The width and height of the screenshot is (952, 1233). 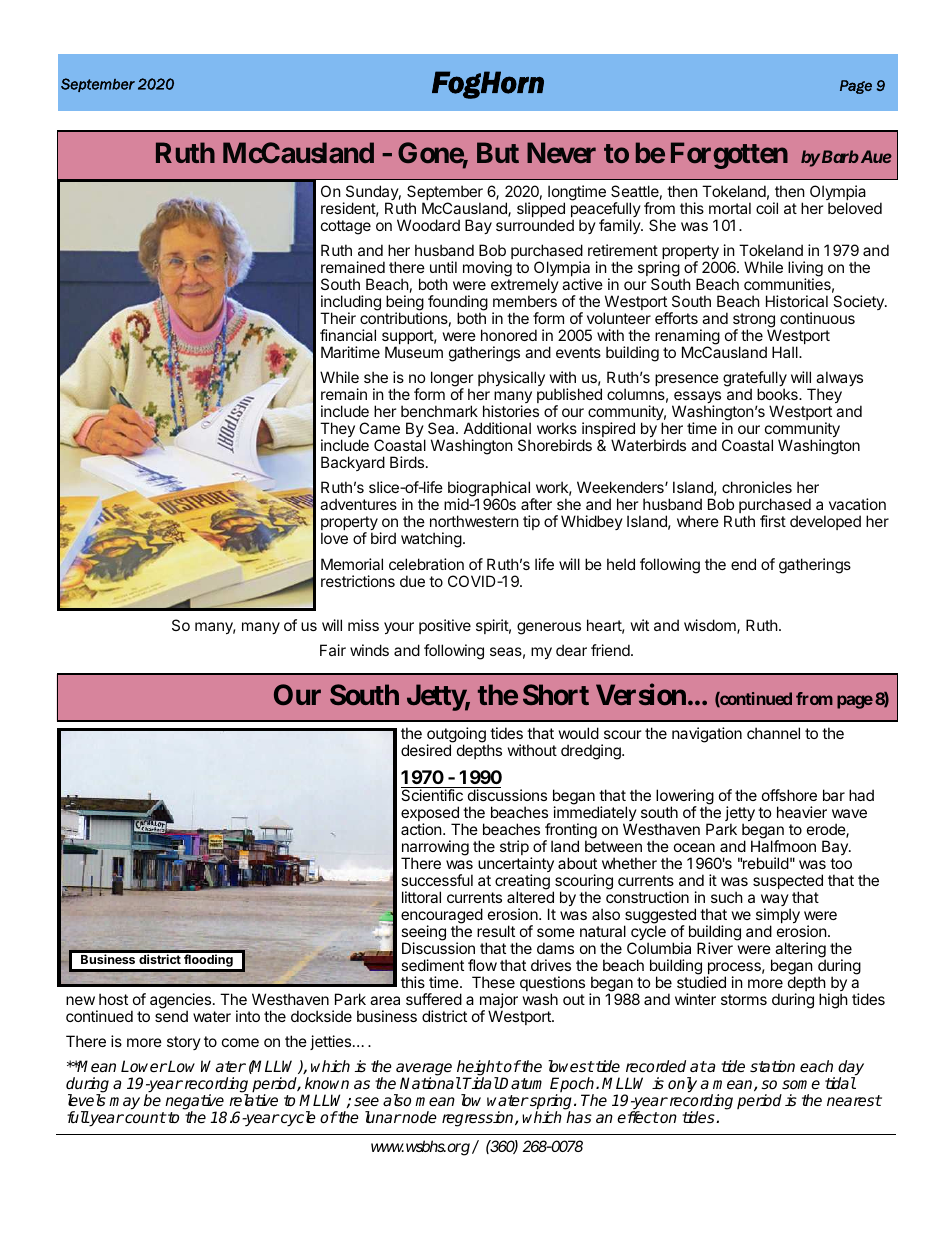 I want to click on negative, so click(x=196, y=1103).
